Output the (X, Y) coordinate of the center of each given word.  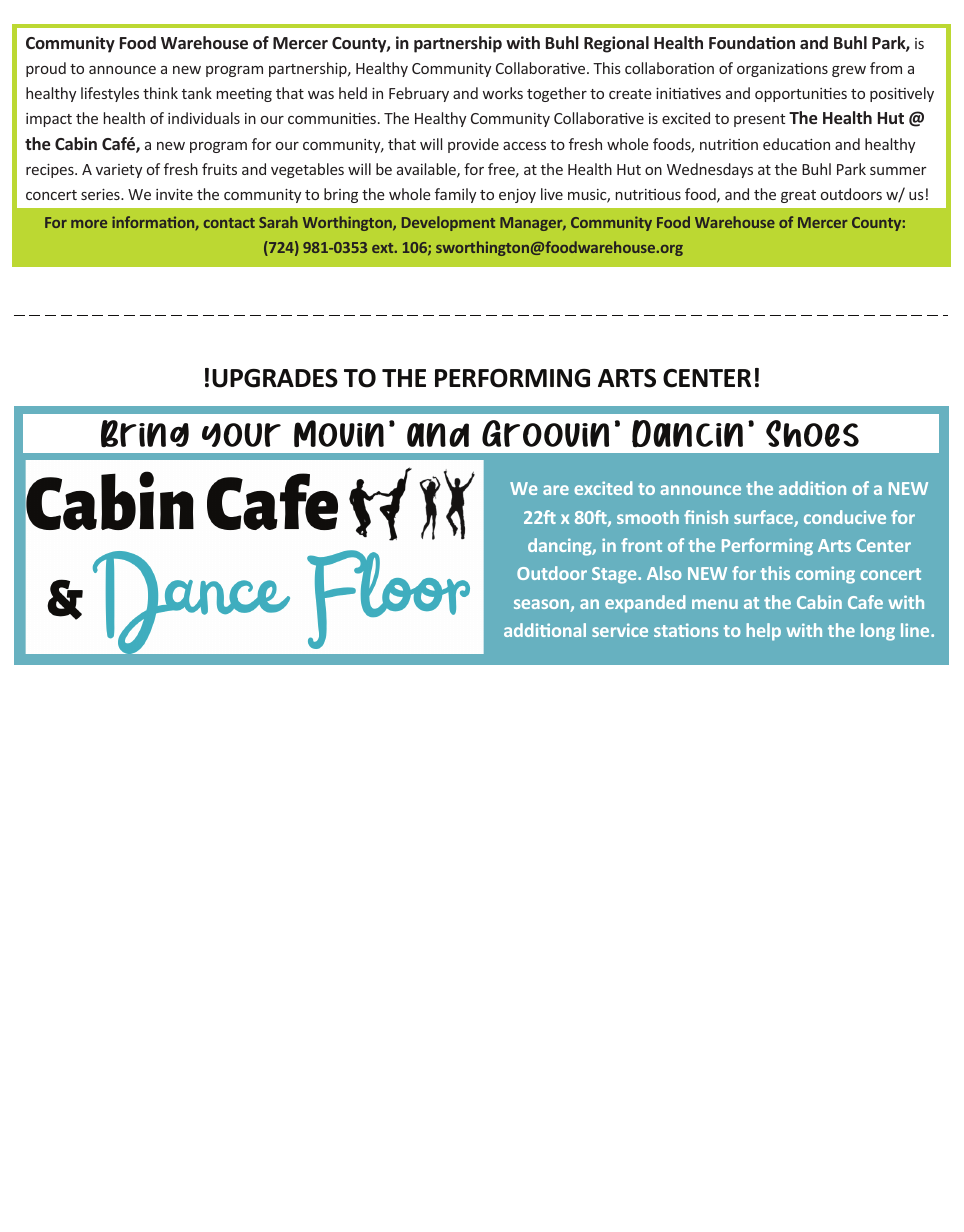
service (620, 630)
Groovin (545, 433)
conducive (845, 517)
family (455, 195)
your (241, 435)
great (798, 196)
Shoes (812, 433)
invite (174, 194)
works (503, 93)
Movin (339, 433)
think (160, 93)
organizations (782, 70)
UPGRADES (275, 378)
